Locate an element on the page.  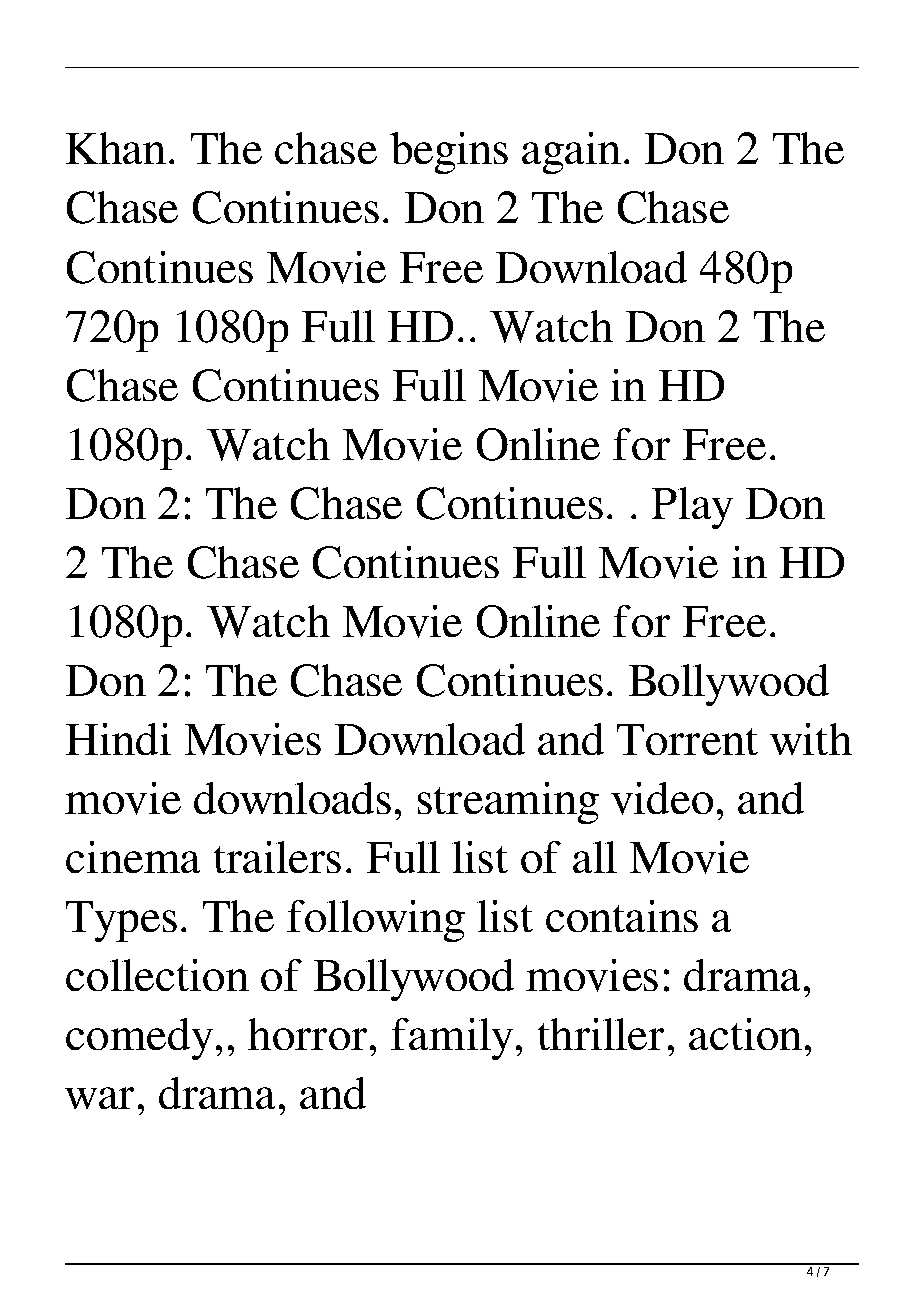
comedy is located at coordinates (139, 1039).
